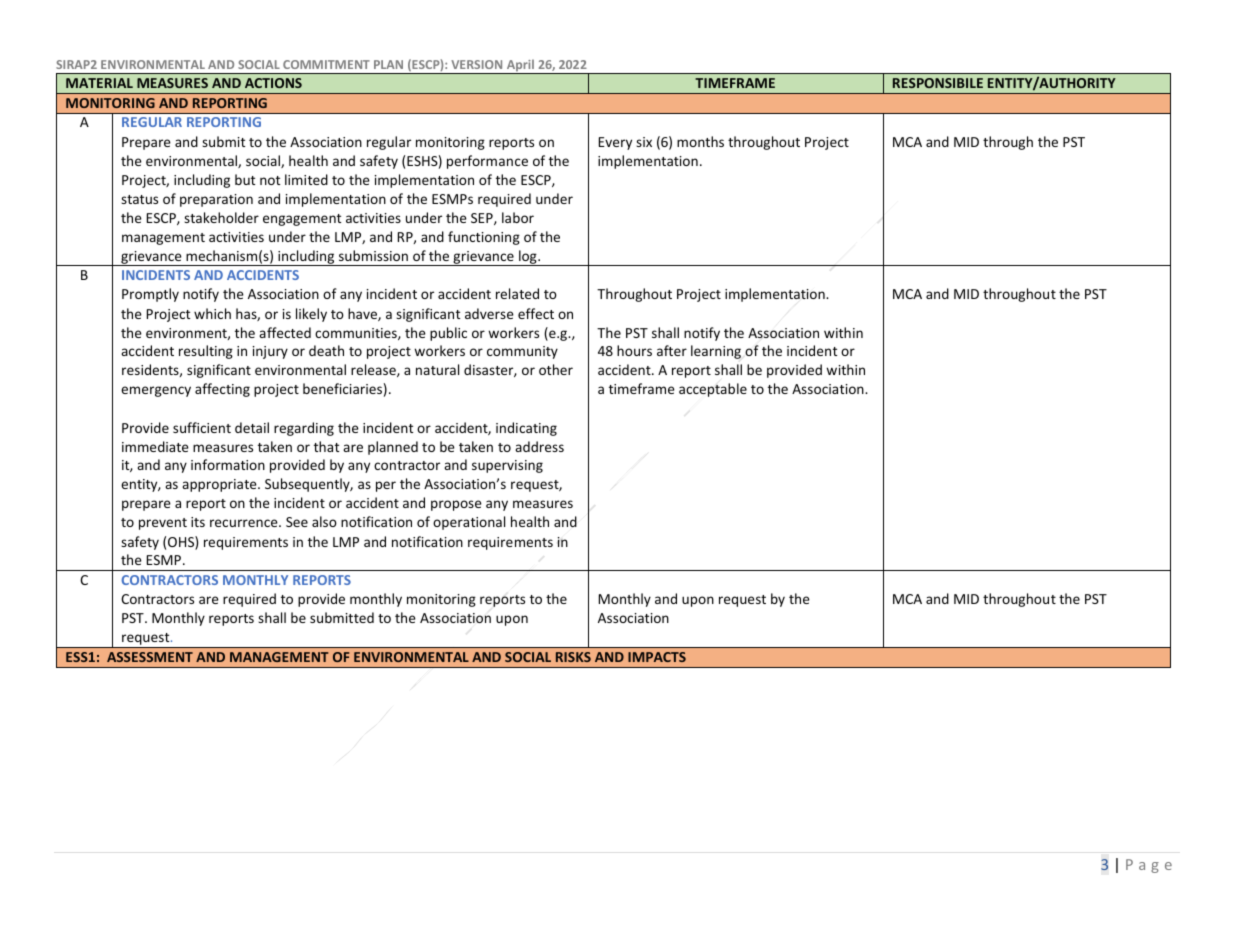 The image size is (1233, 952). Describe the element at coordinates (150, 295) in the page. I see `Promptly` at that location.
